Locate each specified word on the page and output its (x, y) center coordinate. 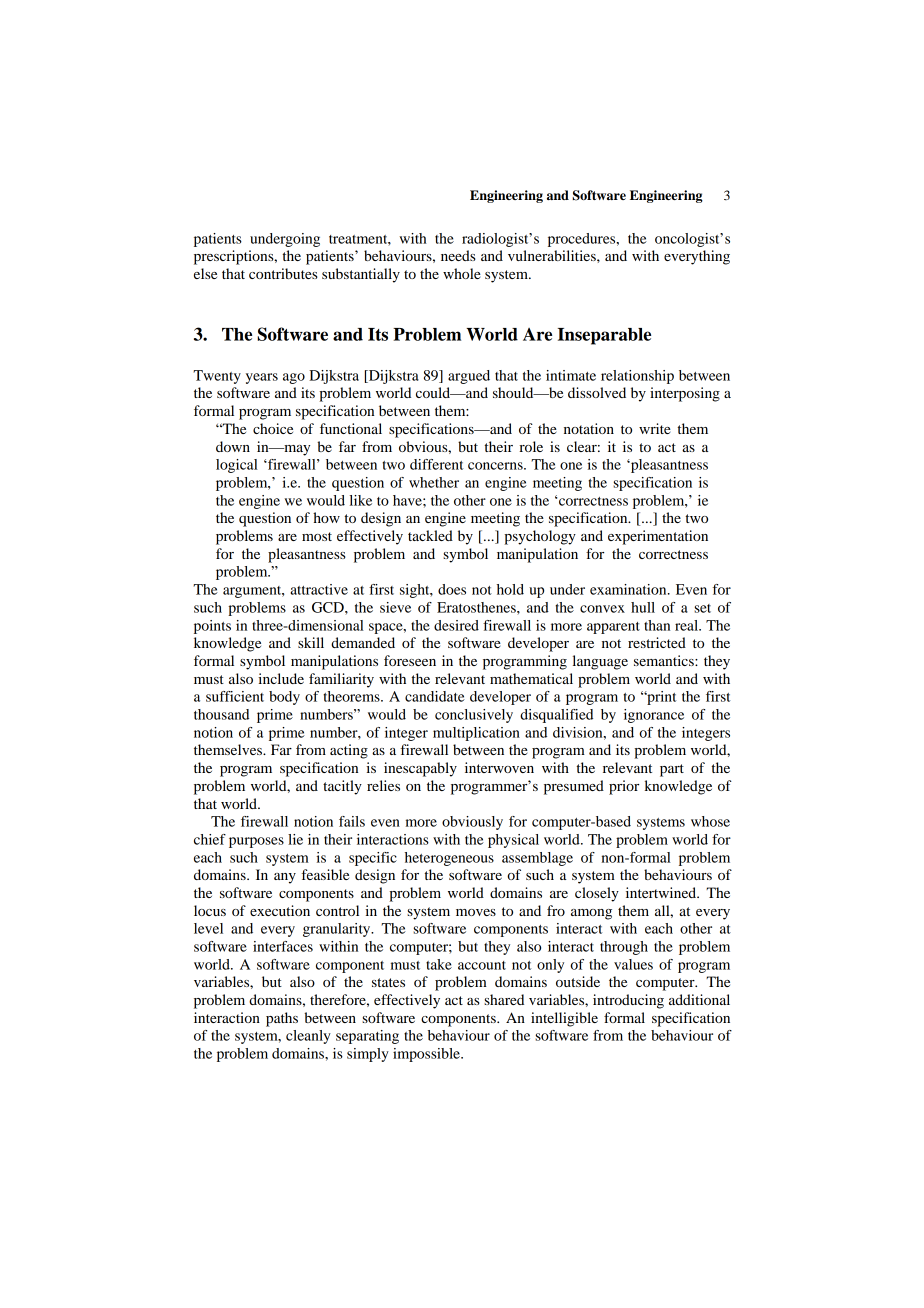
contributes (283, 273)
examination (629, 589)
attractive (319, 589)
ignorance (654, 716)
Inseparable (604, 336)
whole (462, 273)
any (285, 878)
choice (273, 428)
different (437, 464)
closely (597, 894)
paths (282, 1019)
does (452, 589)
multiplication (476, 734)
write (655, 428)
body (284, 698)
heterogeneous (449, 859)
